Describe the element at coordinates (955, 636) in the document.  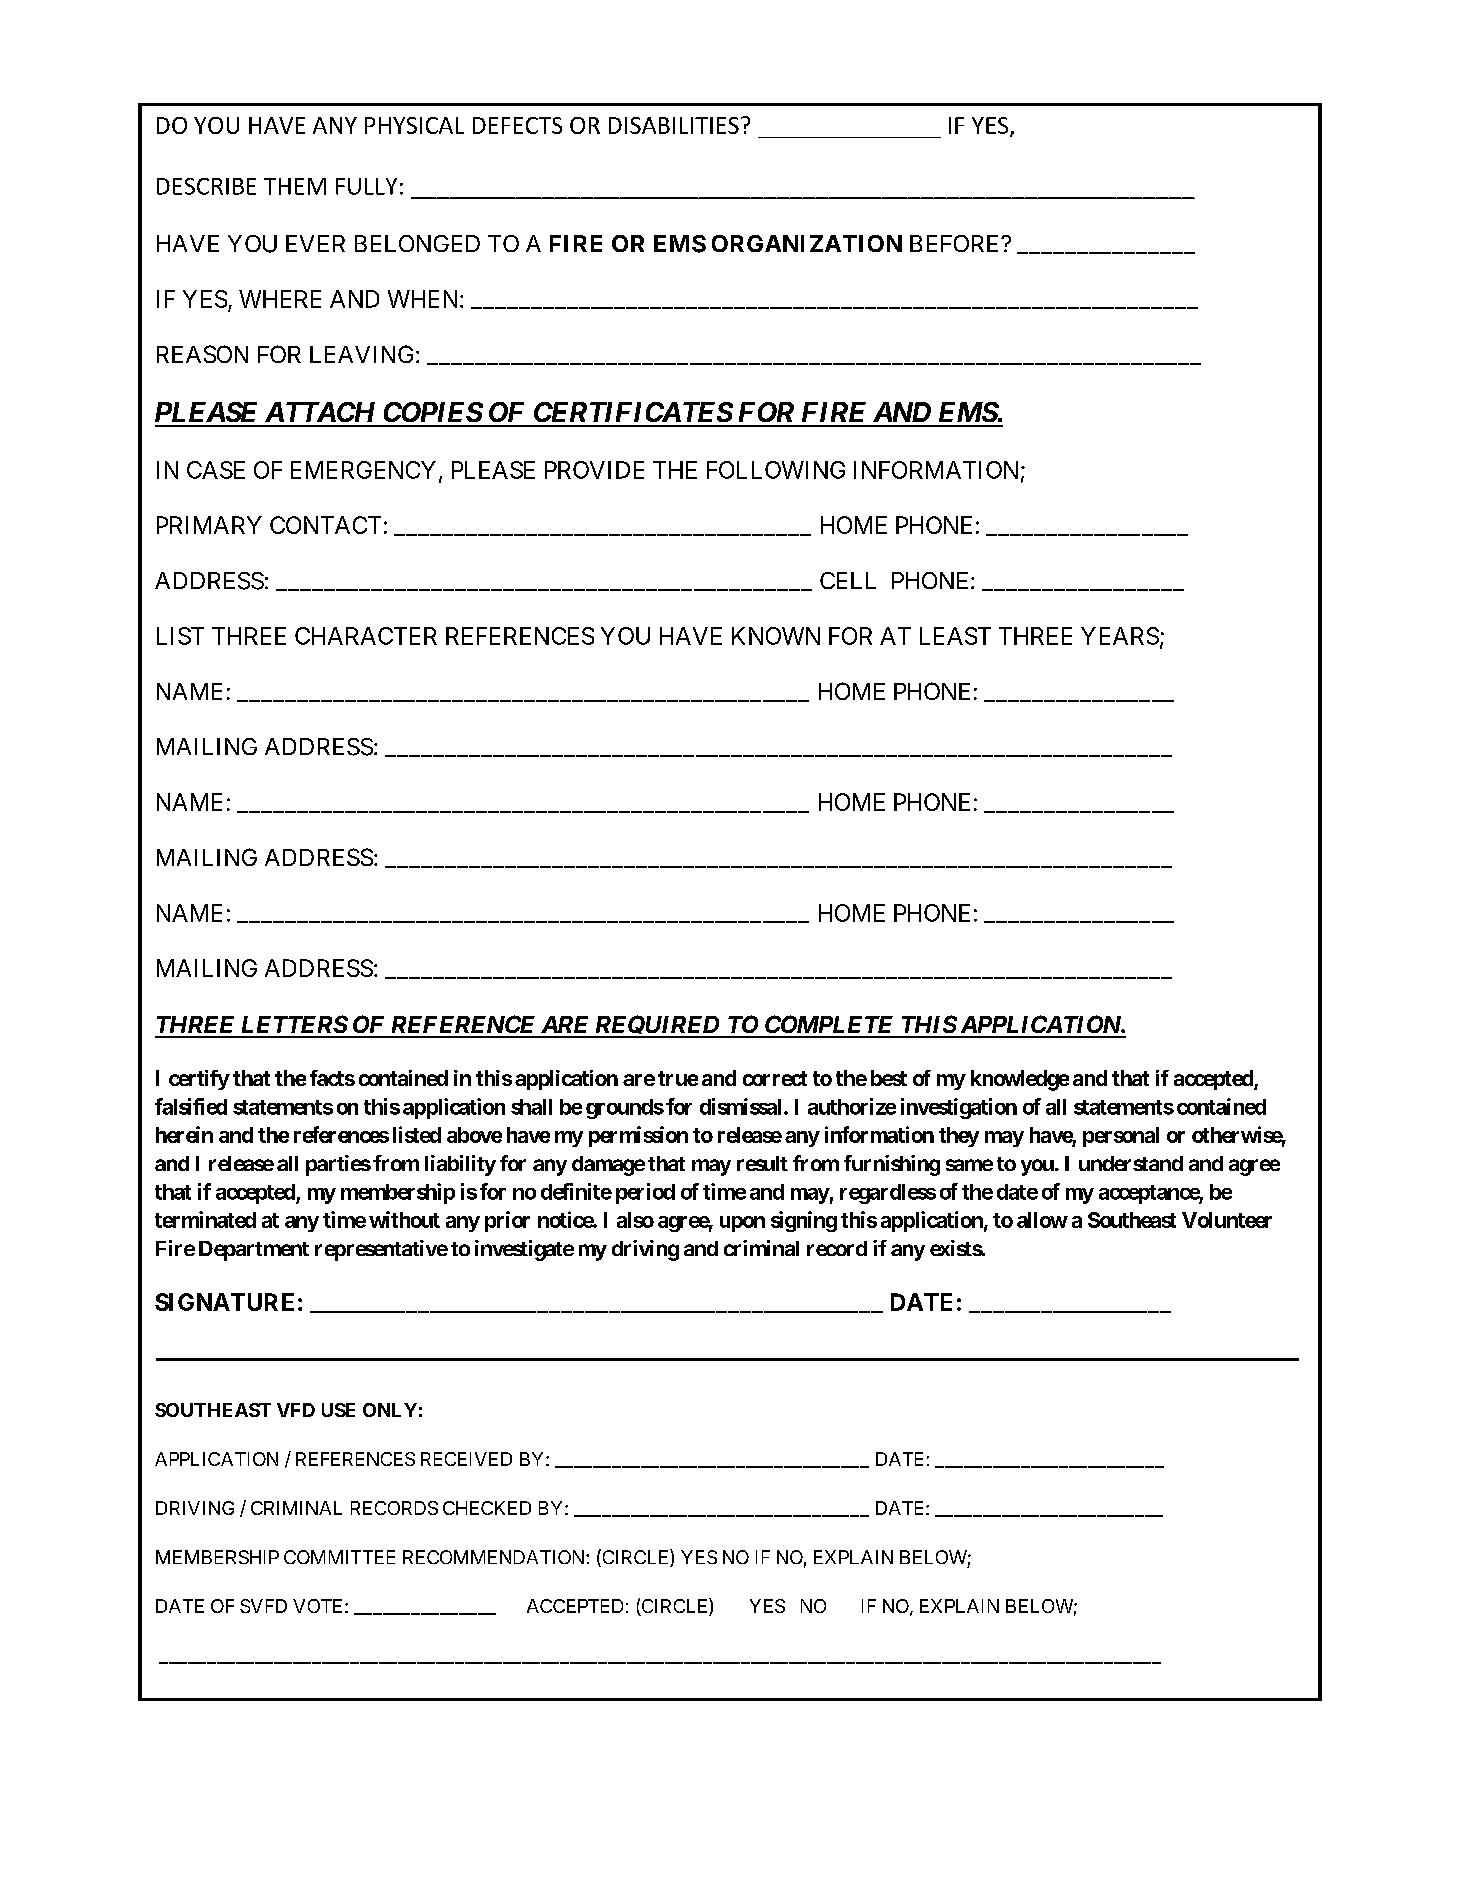
I see `LEAST` at that location.
